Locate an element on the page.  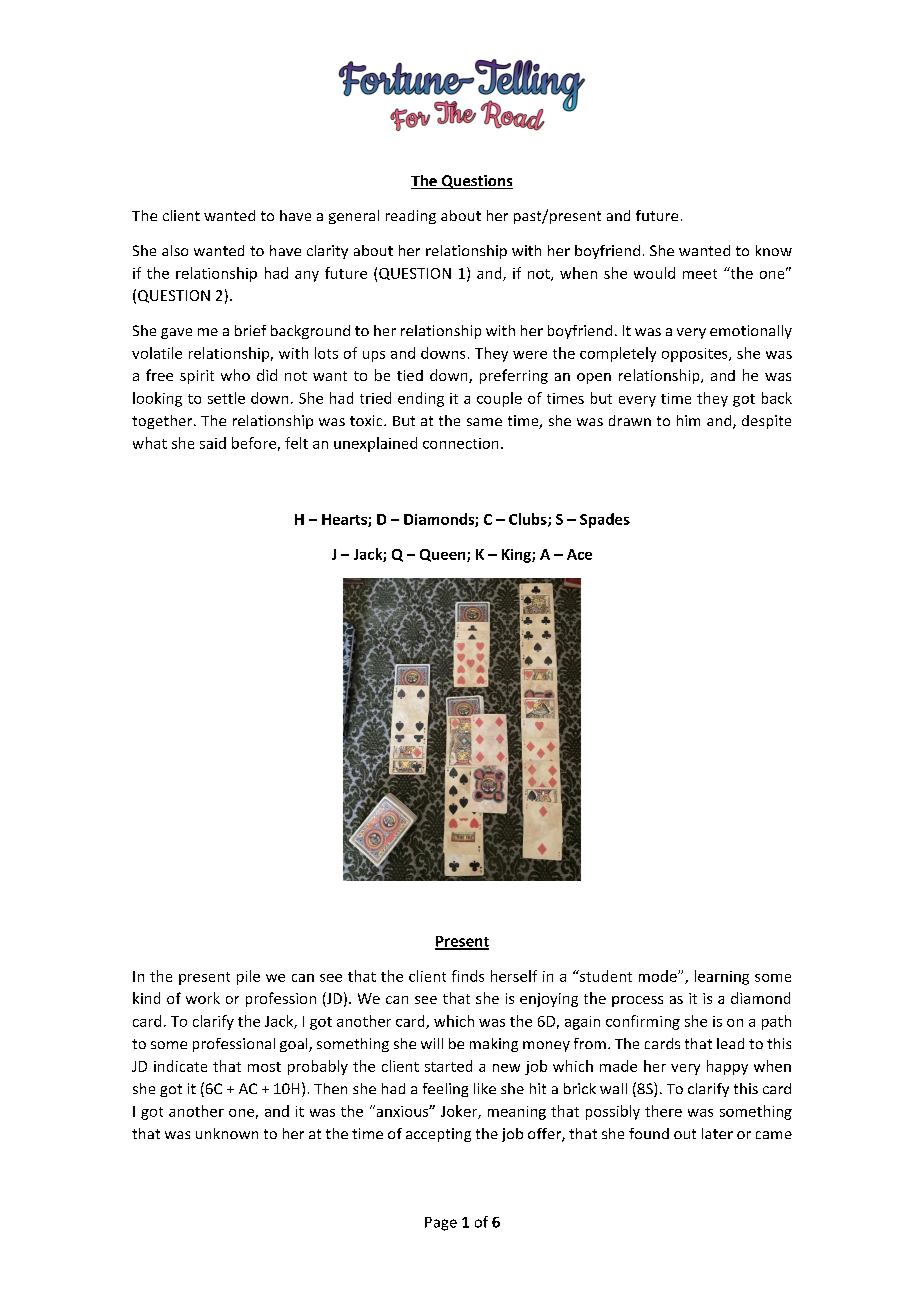
pile is located at coordinates (248, 977).
